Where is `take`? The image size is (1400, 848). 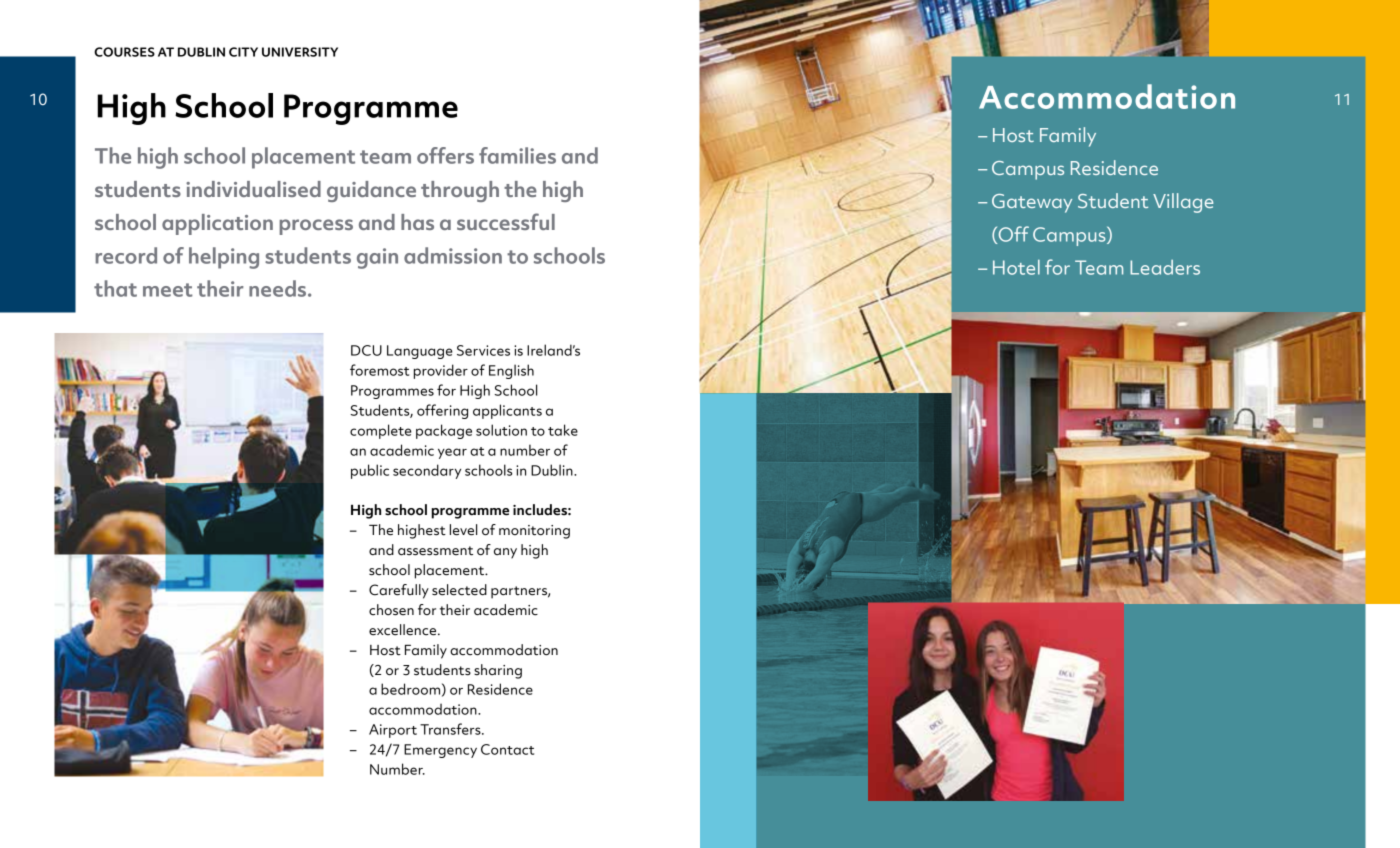
take is located at coordinates (563, 430).
